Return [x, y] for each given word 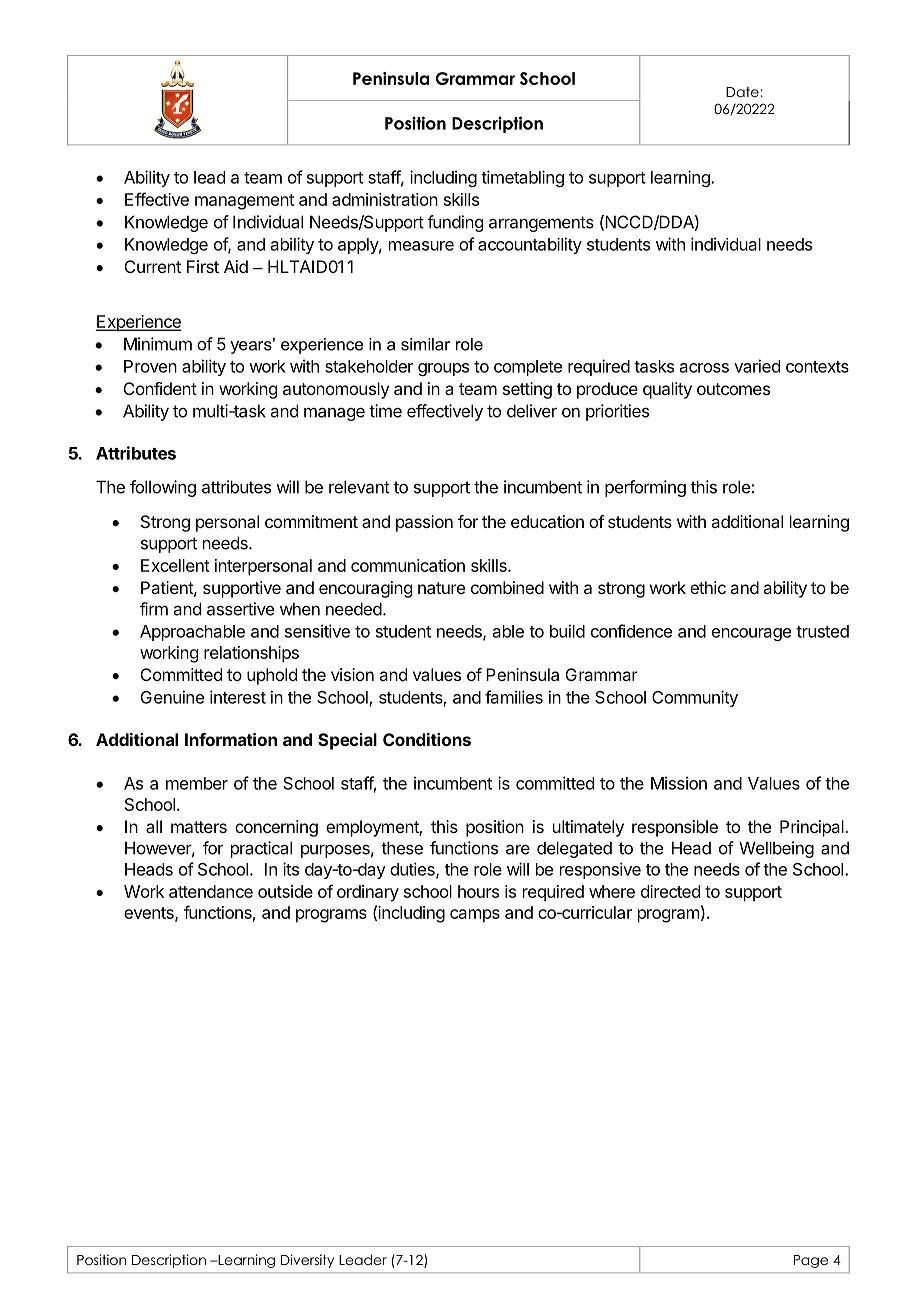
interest [238, 697]
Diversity [307, 1261]
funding [455, 223]
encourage [751, 634]
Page [811, 1261]
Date [742, 92]
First [203, 266]
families [514, 697]
